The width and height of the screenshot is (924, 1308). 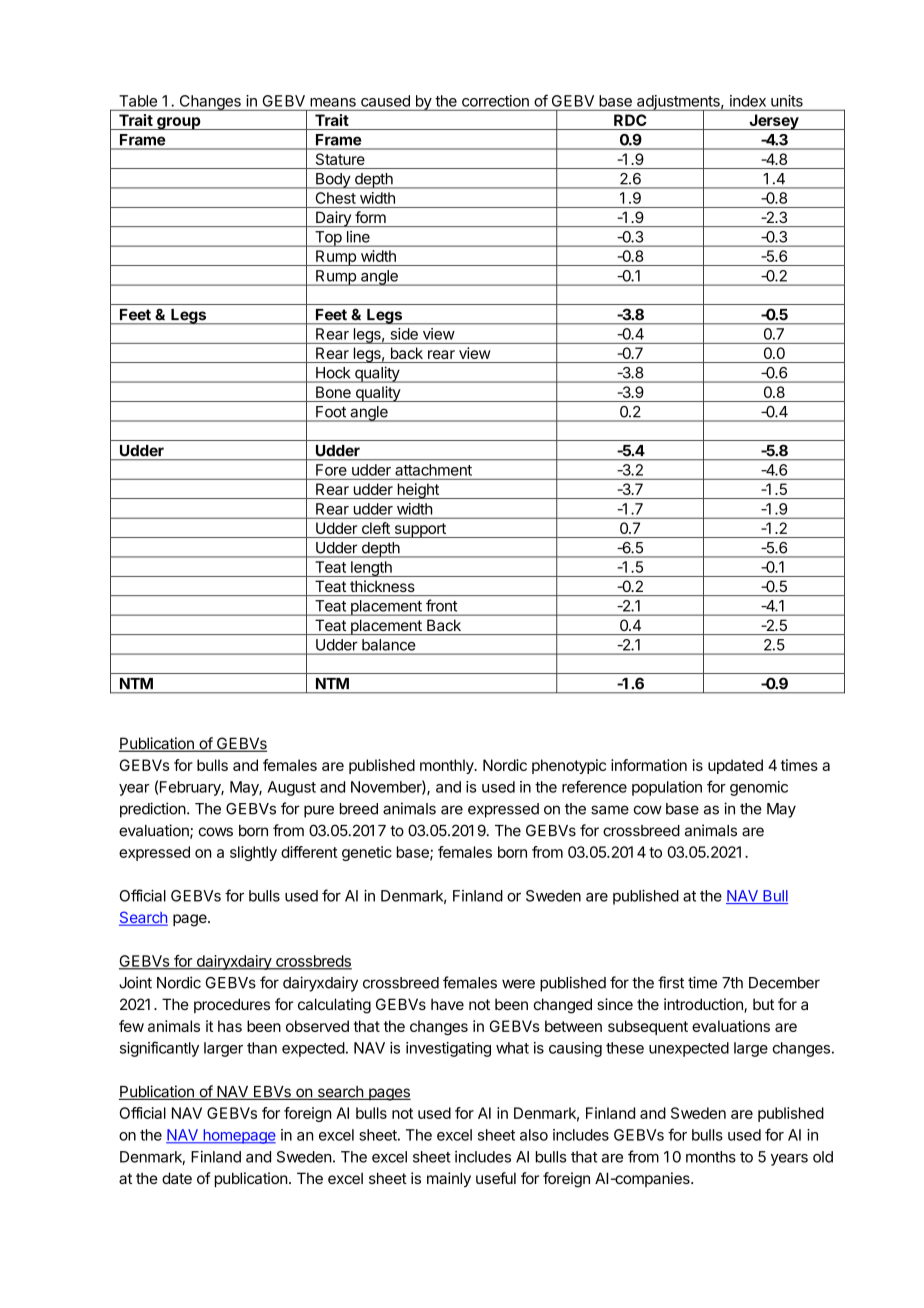 I want to click on correction, so click(x=495, y=101).
